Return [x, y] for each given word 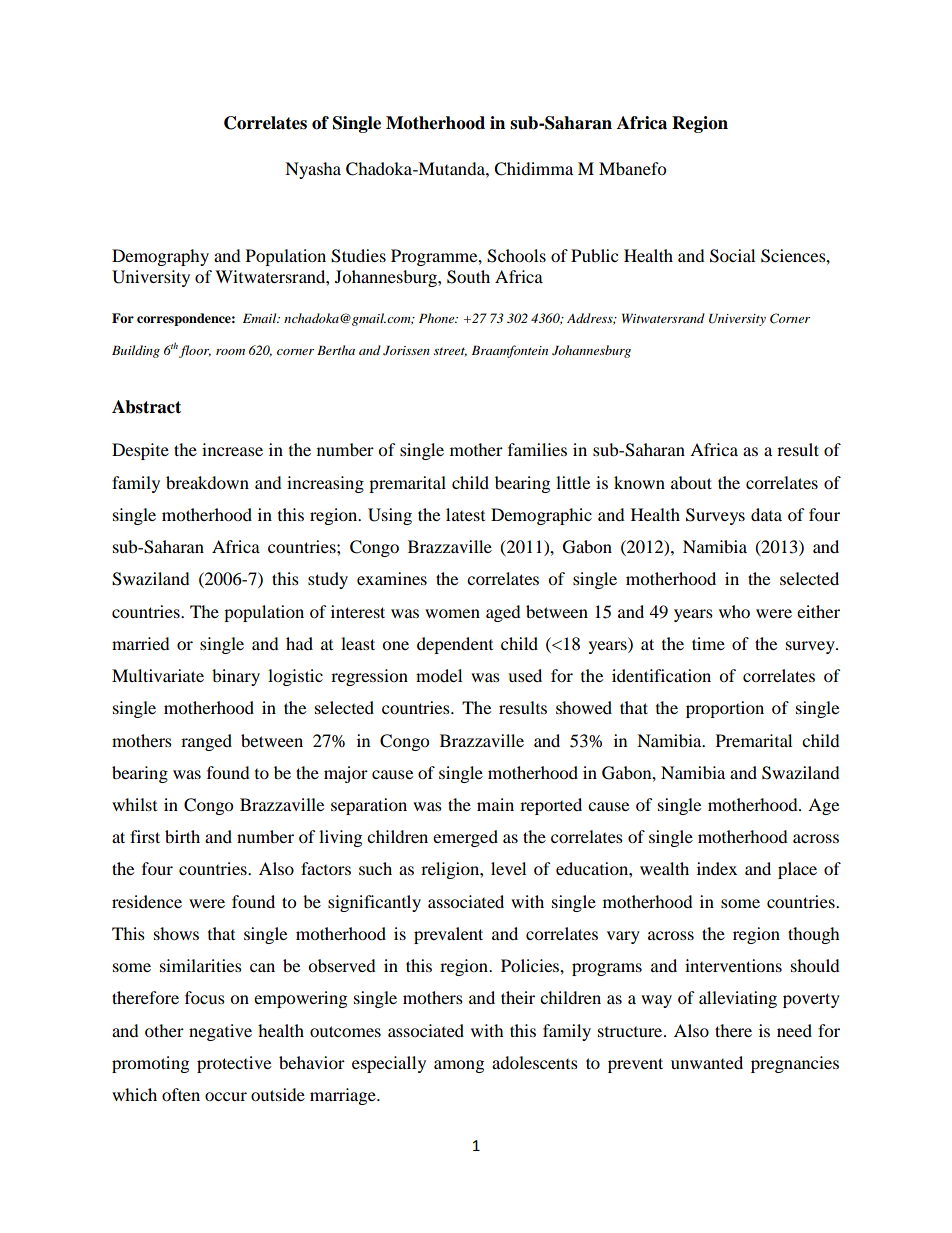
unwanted [707, 1062]
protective [234, 1064]
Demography [160, 257]
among [459, 1066]
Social [732, 256]
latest [465, 514]
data [766, 514]
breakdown [207, 482]
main [495, 804]
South [468, 277]
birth [182, 836]
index [717, 868]
